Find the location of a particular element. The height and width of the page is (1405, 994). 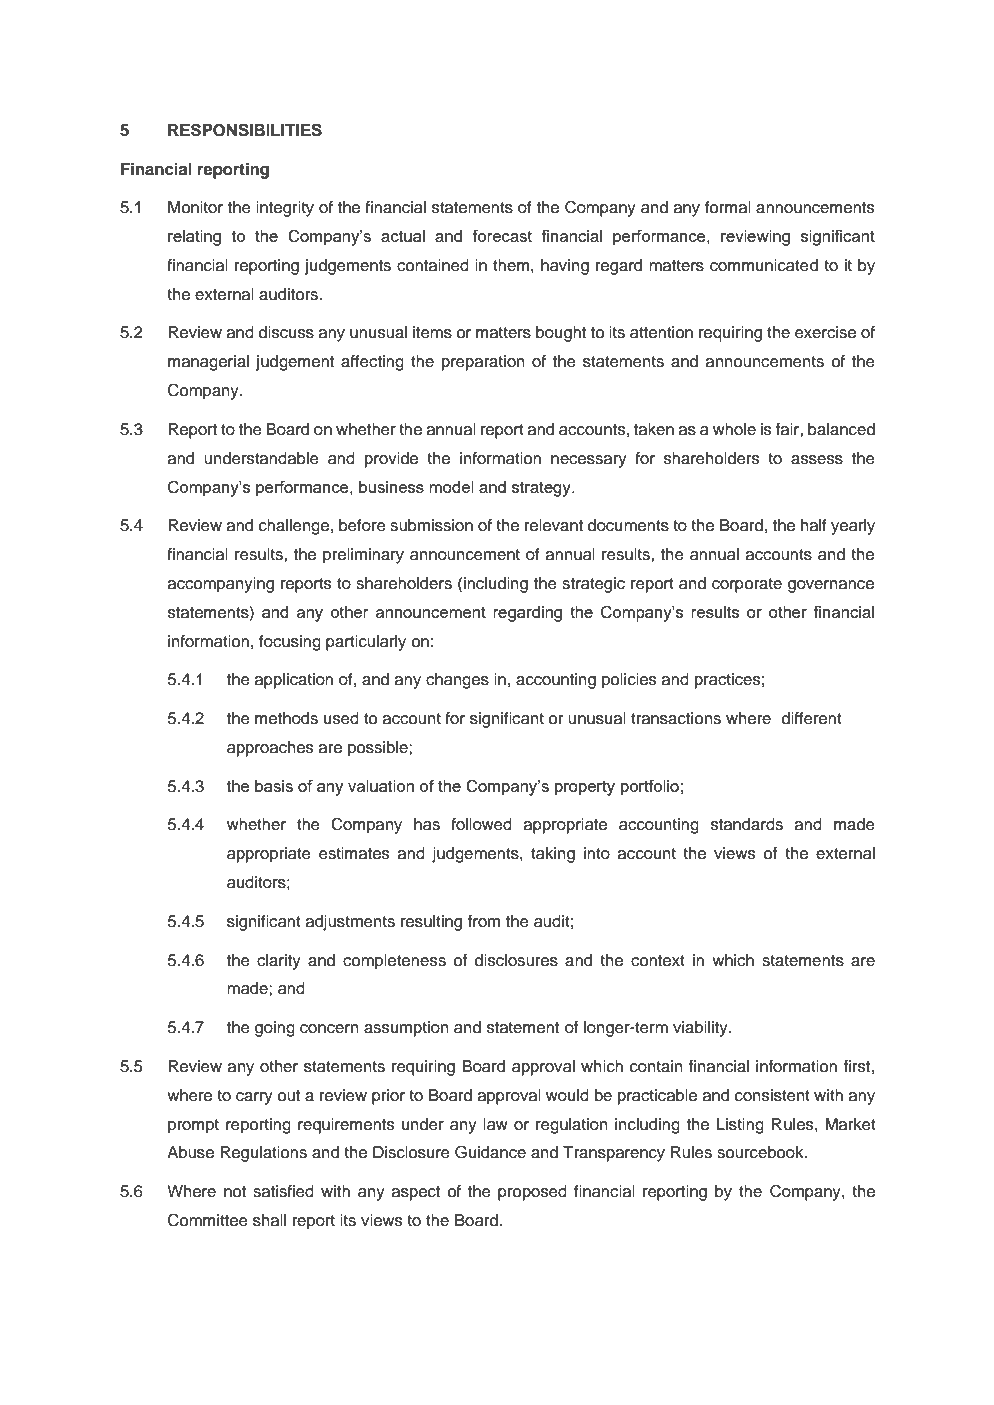

proposed is located at coordinates (532, 1193).
